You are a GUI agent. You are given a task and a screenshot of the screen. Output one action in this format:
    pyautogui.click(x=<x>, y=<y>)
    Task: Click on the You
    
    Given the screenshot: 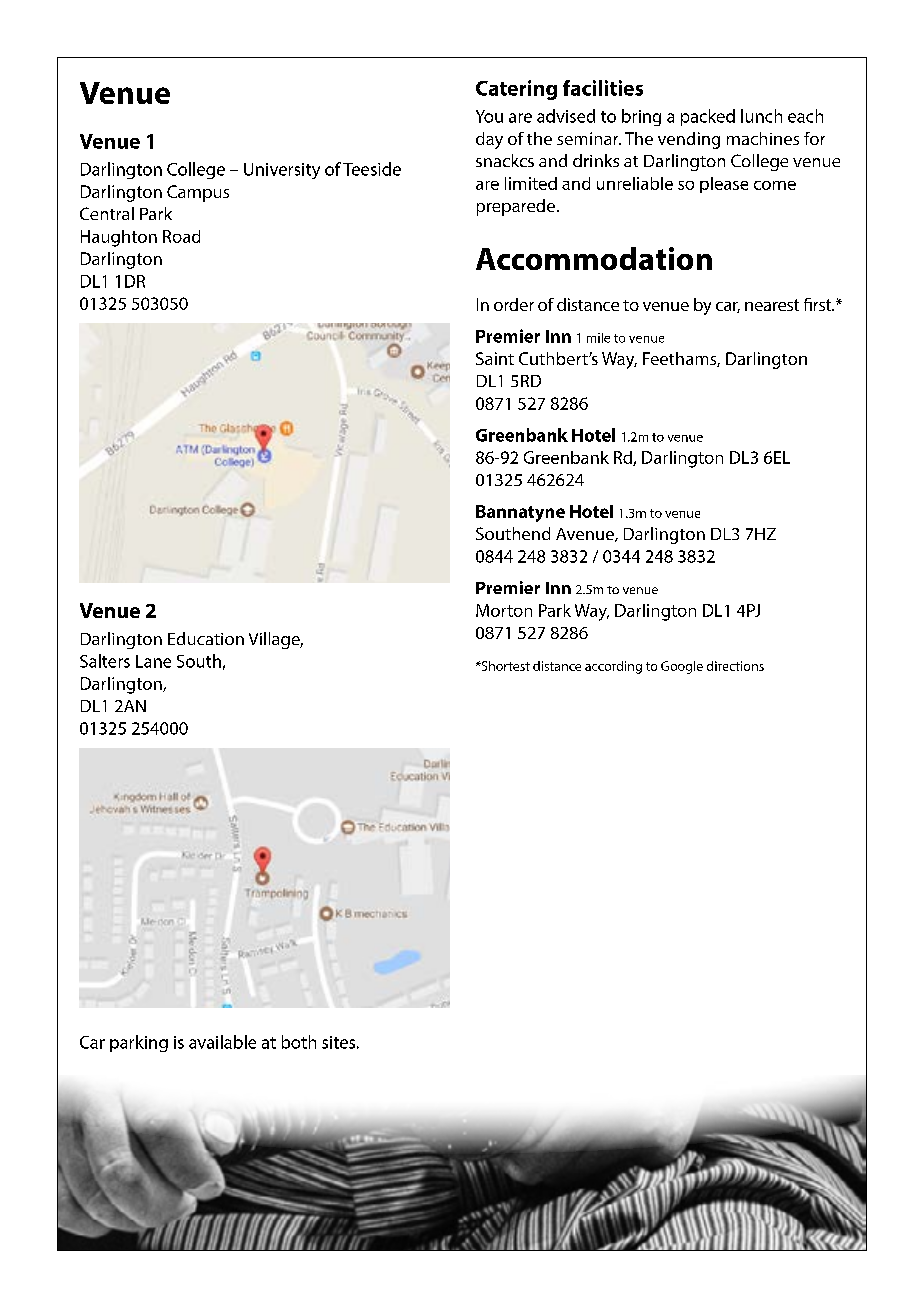 What is the action you would take?
    pyautogui.click(x=489, y=116)
